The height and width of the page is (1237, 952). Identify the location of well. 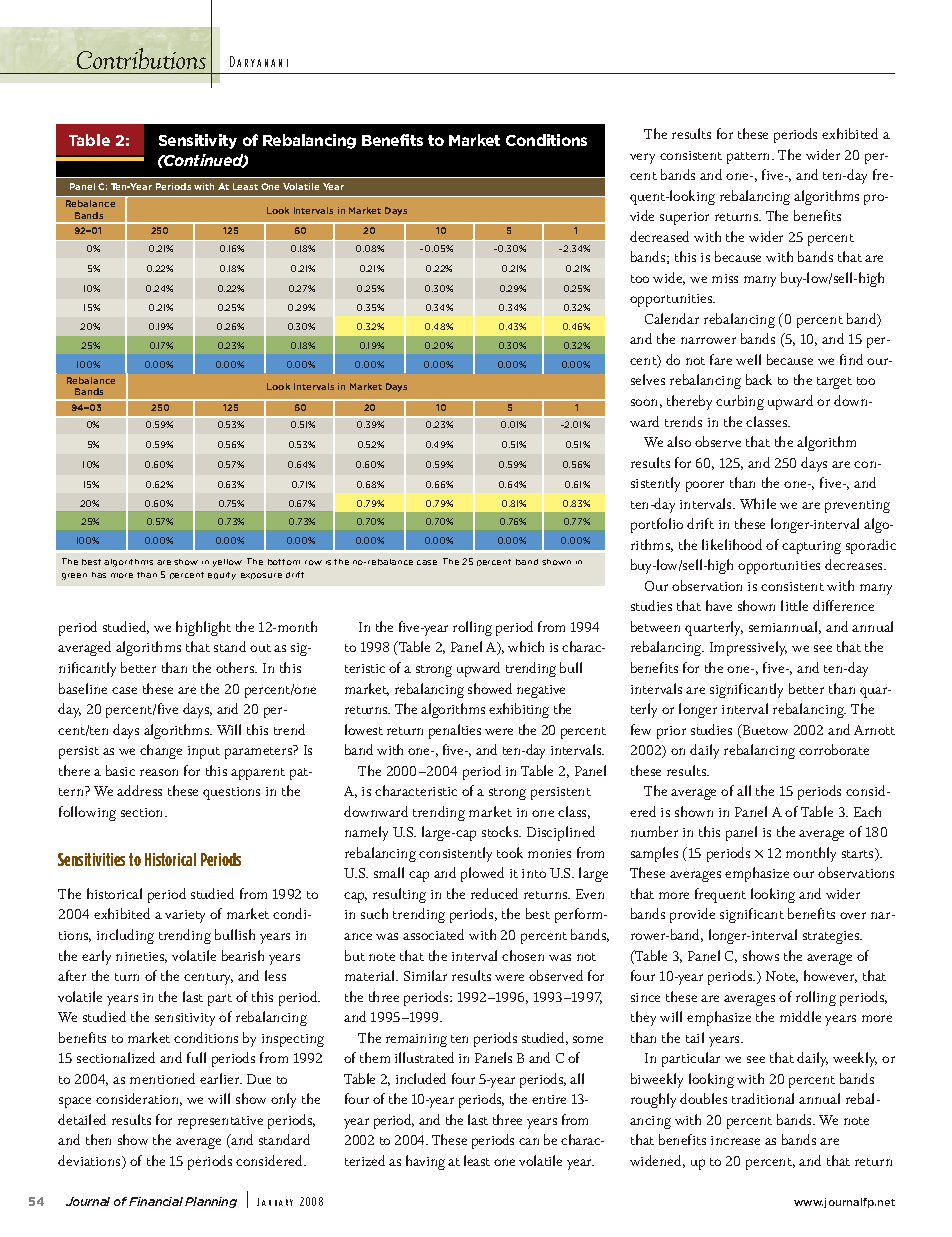
(748, 359).
